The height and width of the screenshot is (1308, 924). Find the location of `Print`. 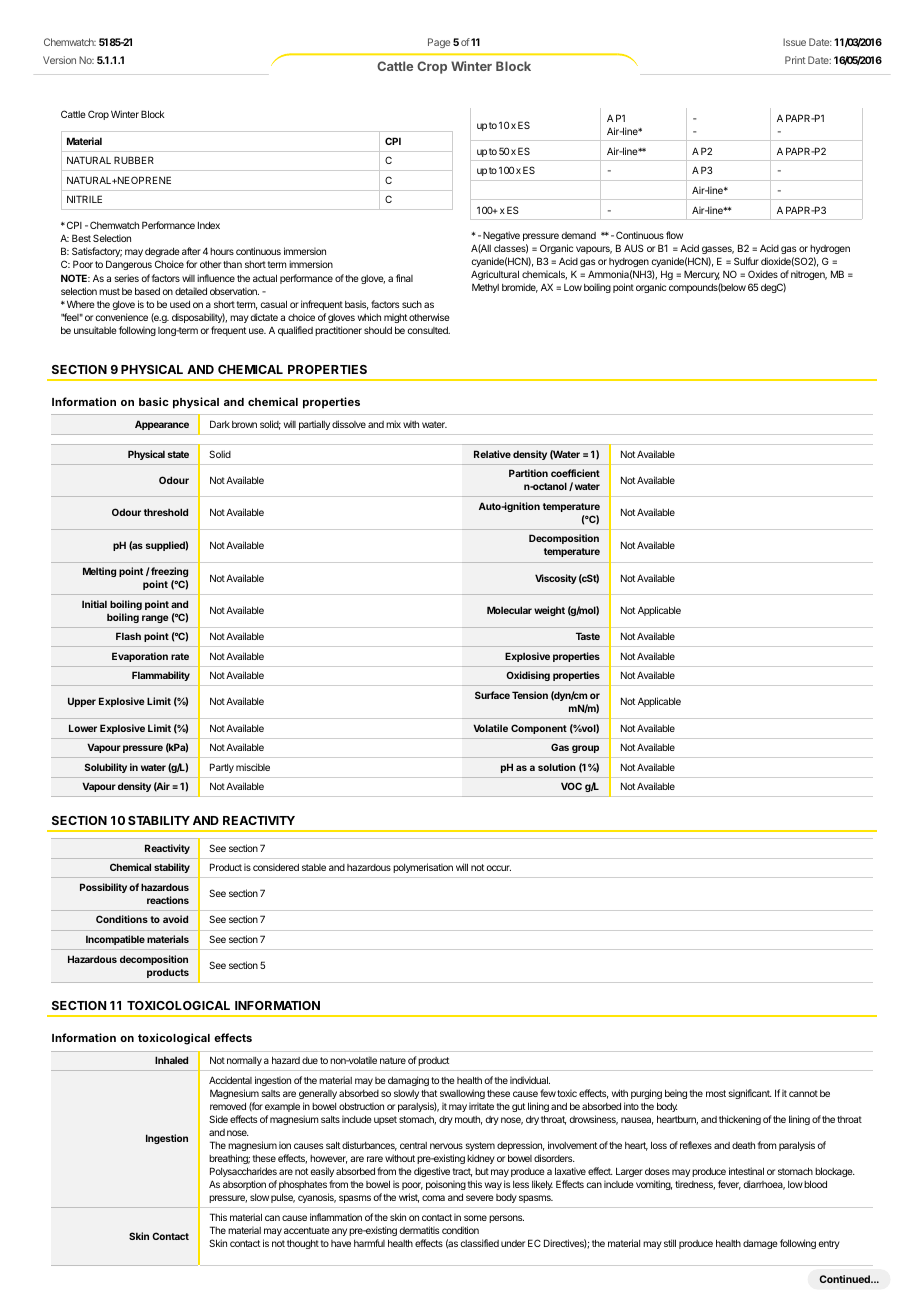

Print is located at coordinates (795, 60).
